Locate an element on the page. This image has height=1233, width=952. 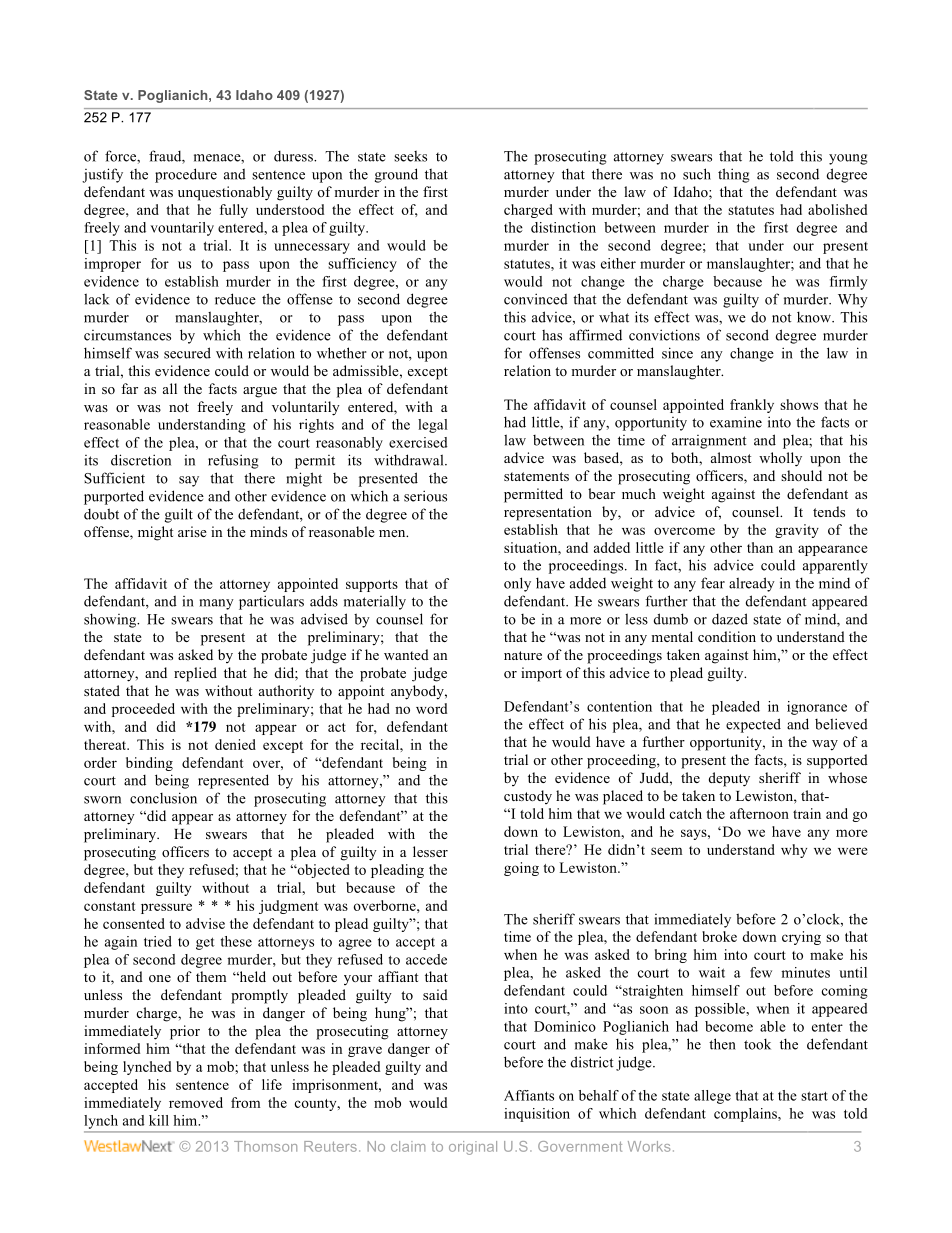
afternoon is located at coordinates (759, 813).
